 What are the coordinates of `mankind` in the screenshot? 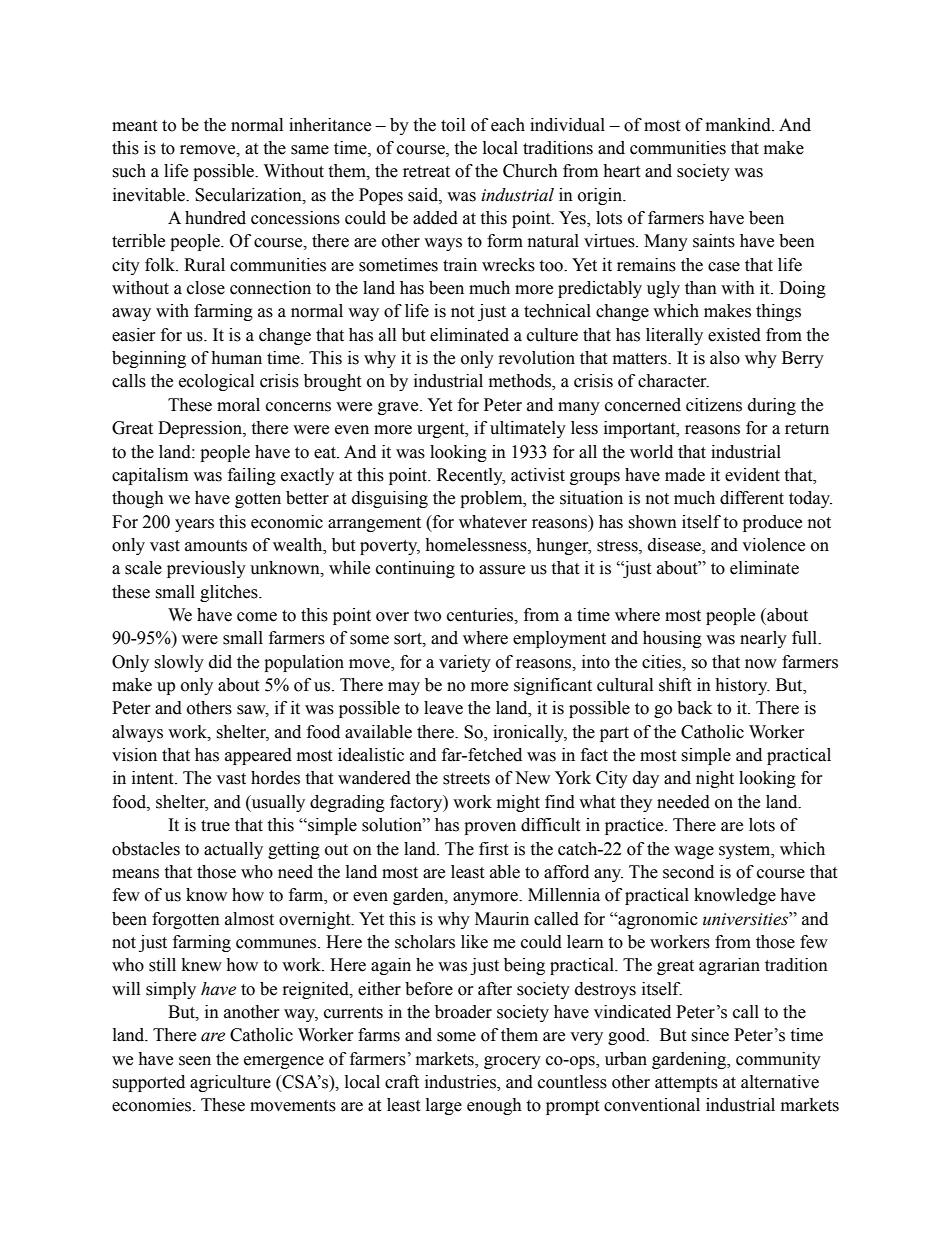 It's located at (739, 125).
